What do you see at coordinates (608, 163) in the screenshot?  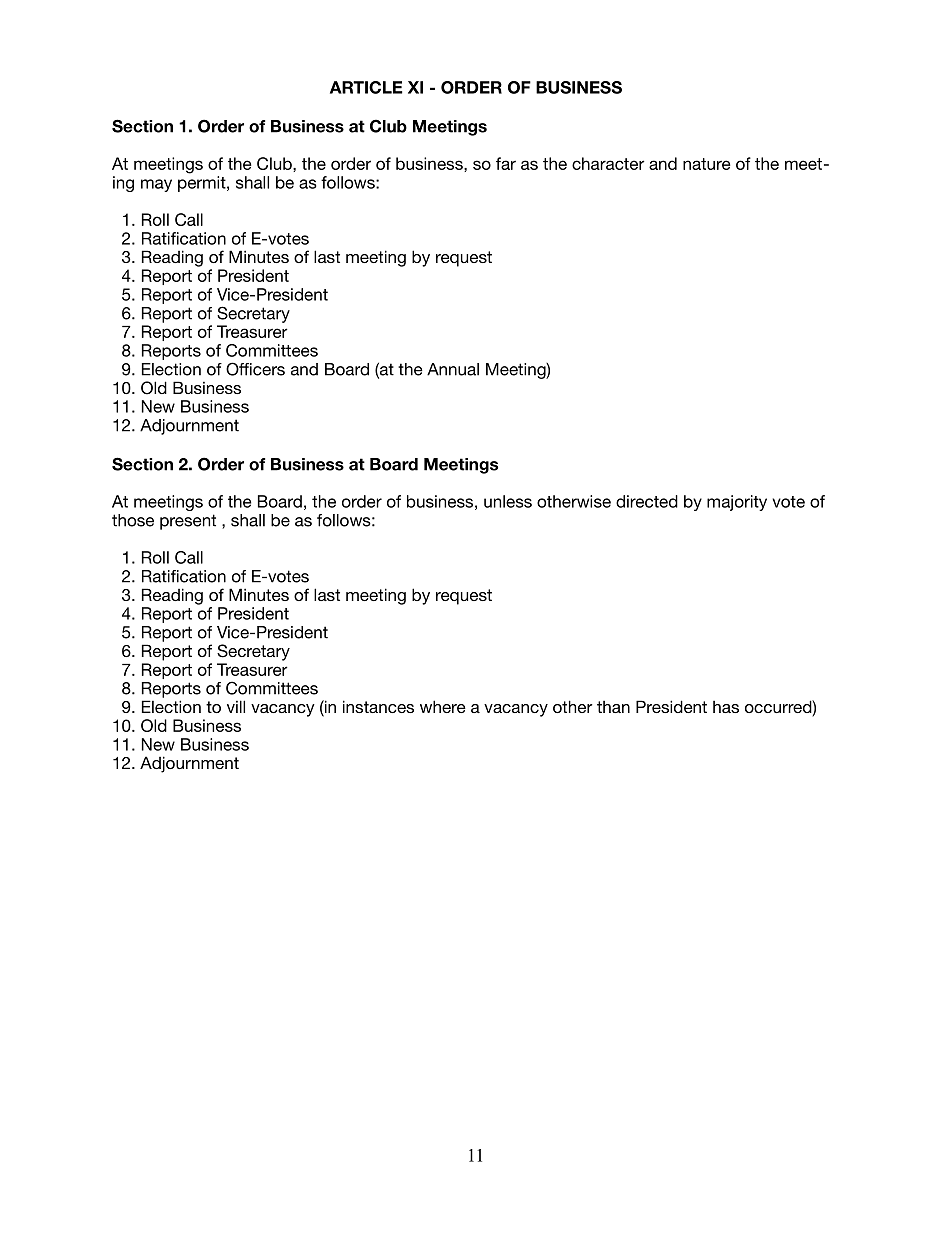 I see `character` at bounding box center [608, 163].
